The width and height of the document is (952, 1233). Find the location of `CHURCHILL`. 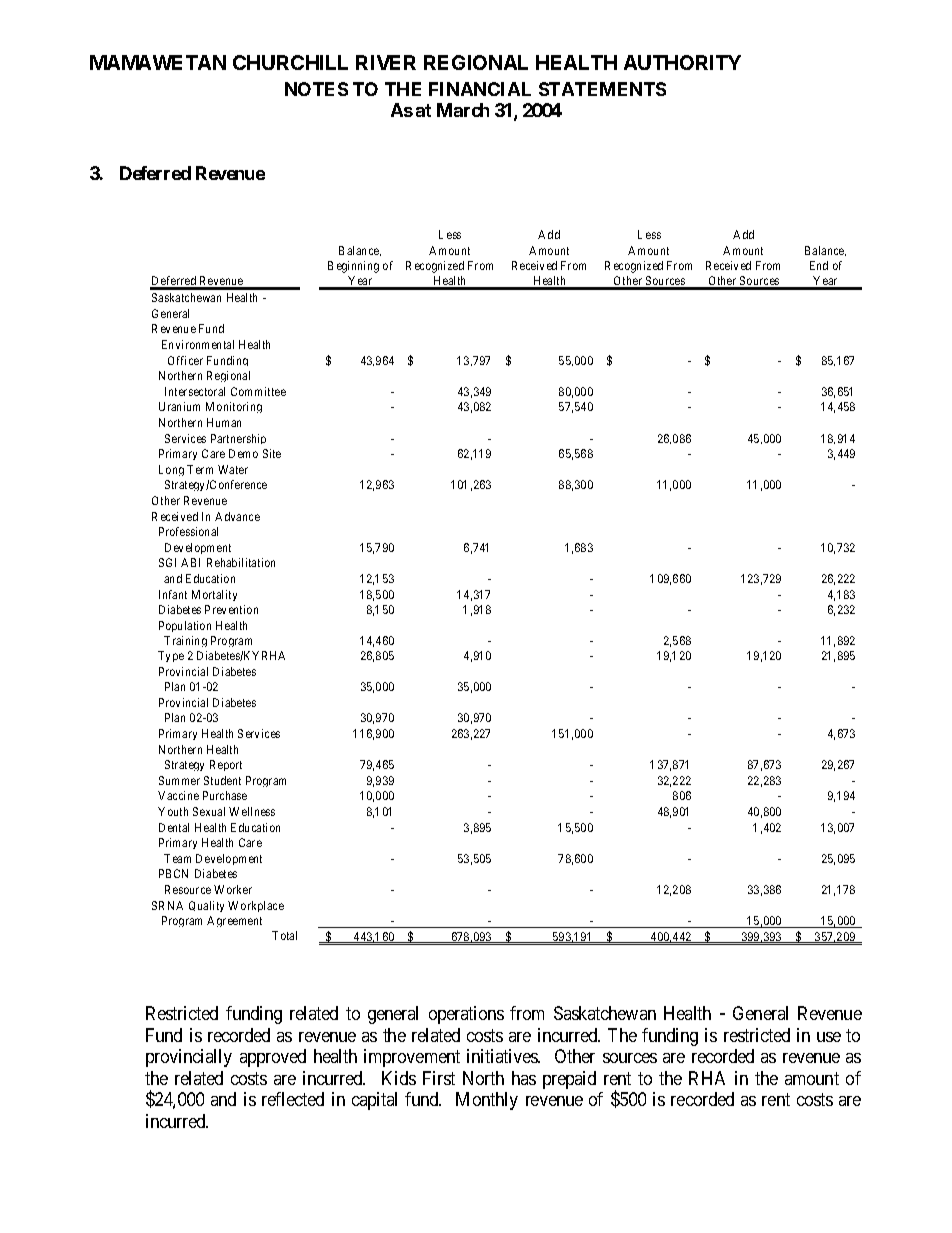

CHURCHILL is located at coordinates (290, 62).
